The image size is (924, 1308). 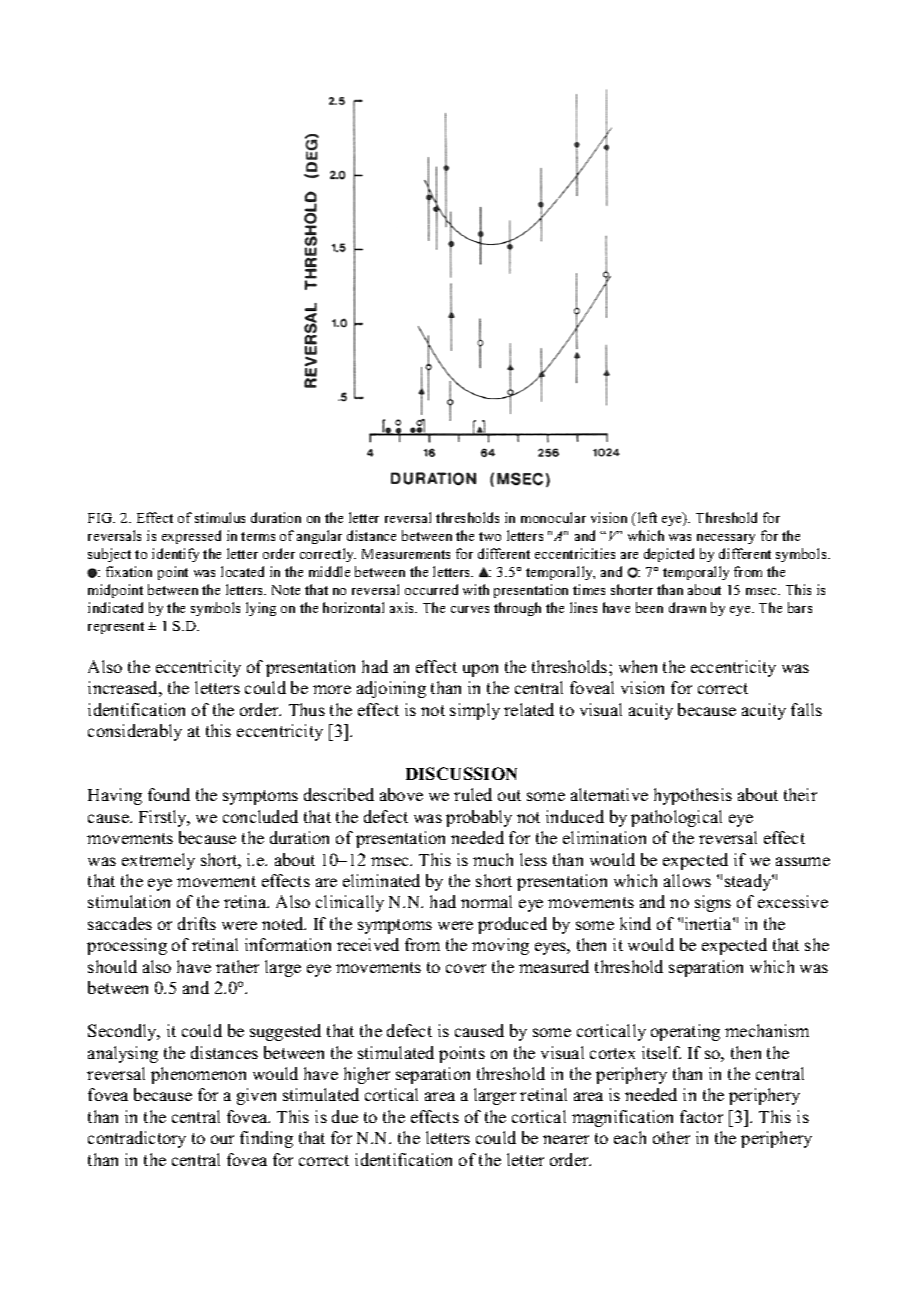 I want to click on considerably, so click(x=135, y=732).
